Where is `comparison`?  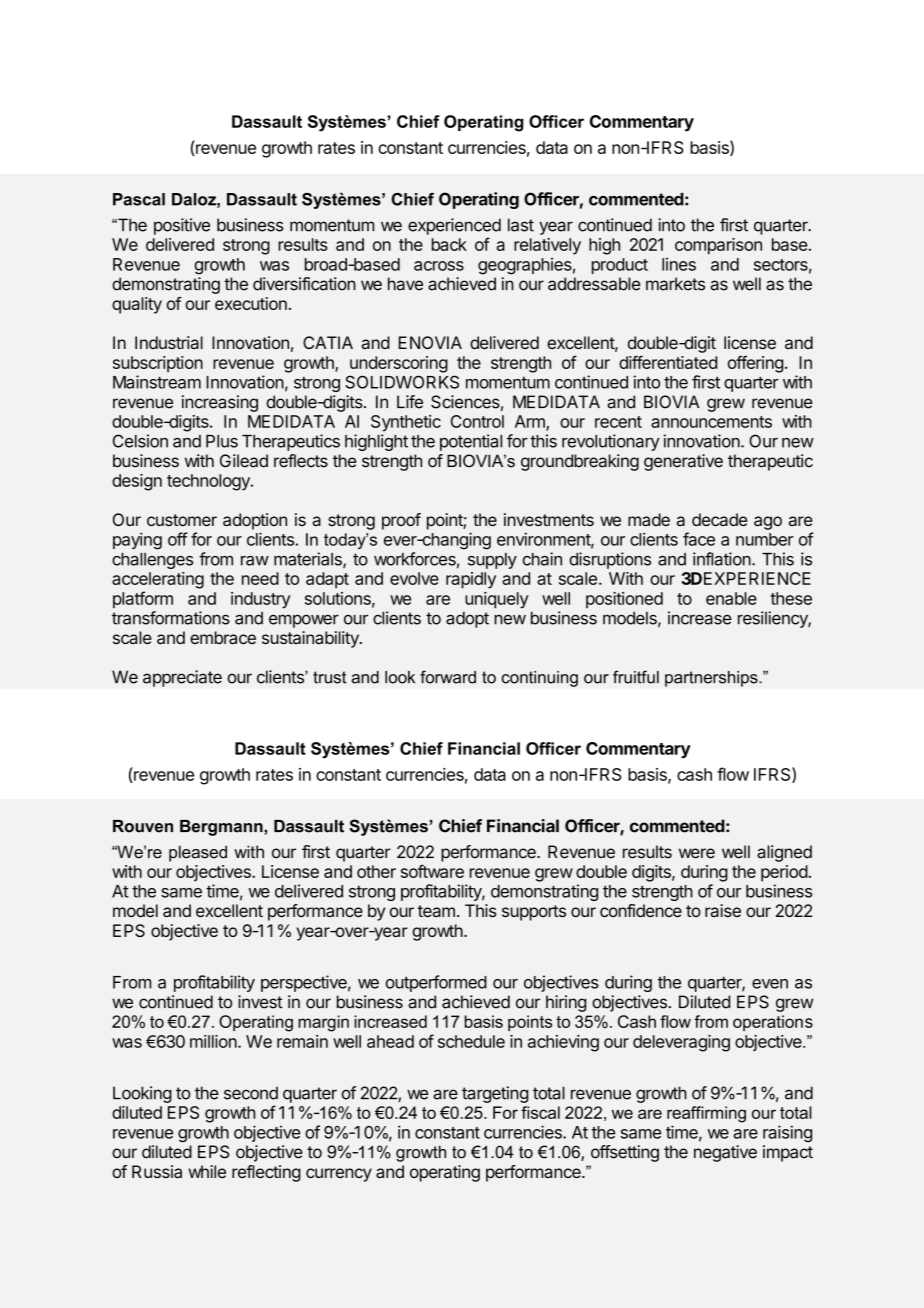
comparison is located at coordinates (718, 246).
